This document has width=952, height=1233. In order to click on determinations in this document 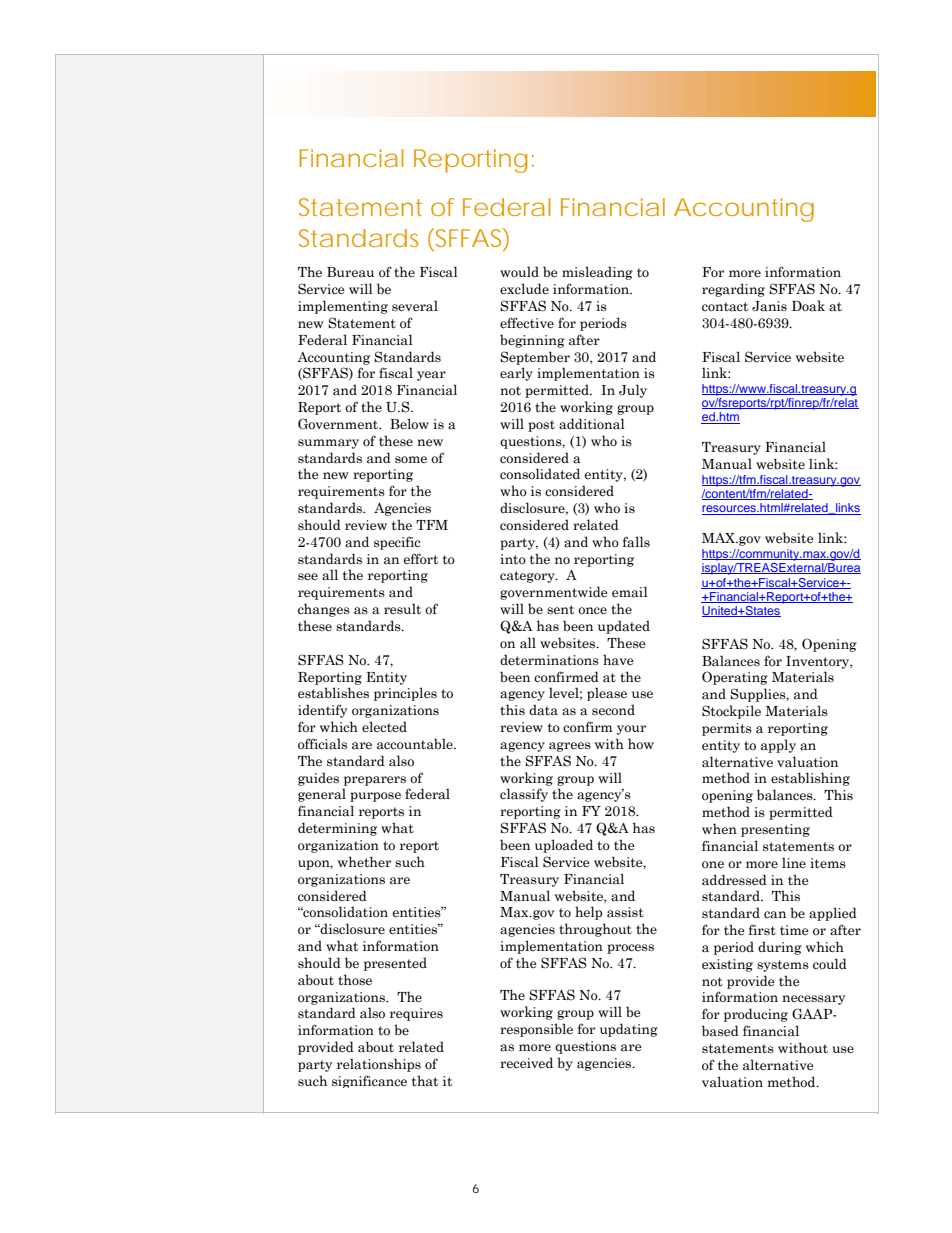, I will do `click(549, 660)`.
